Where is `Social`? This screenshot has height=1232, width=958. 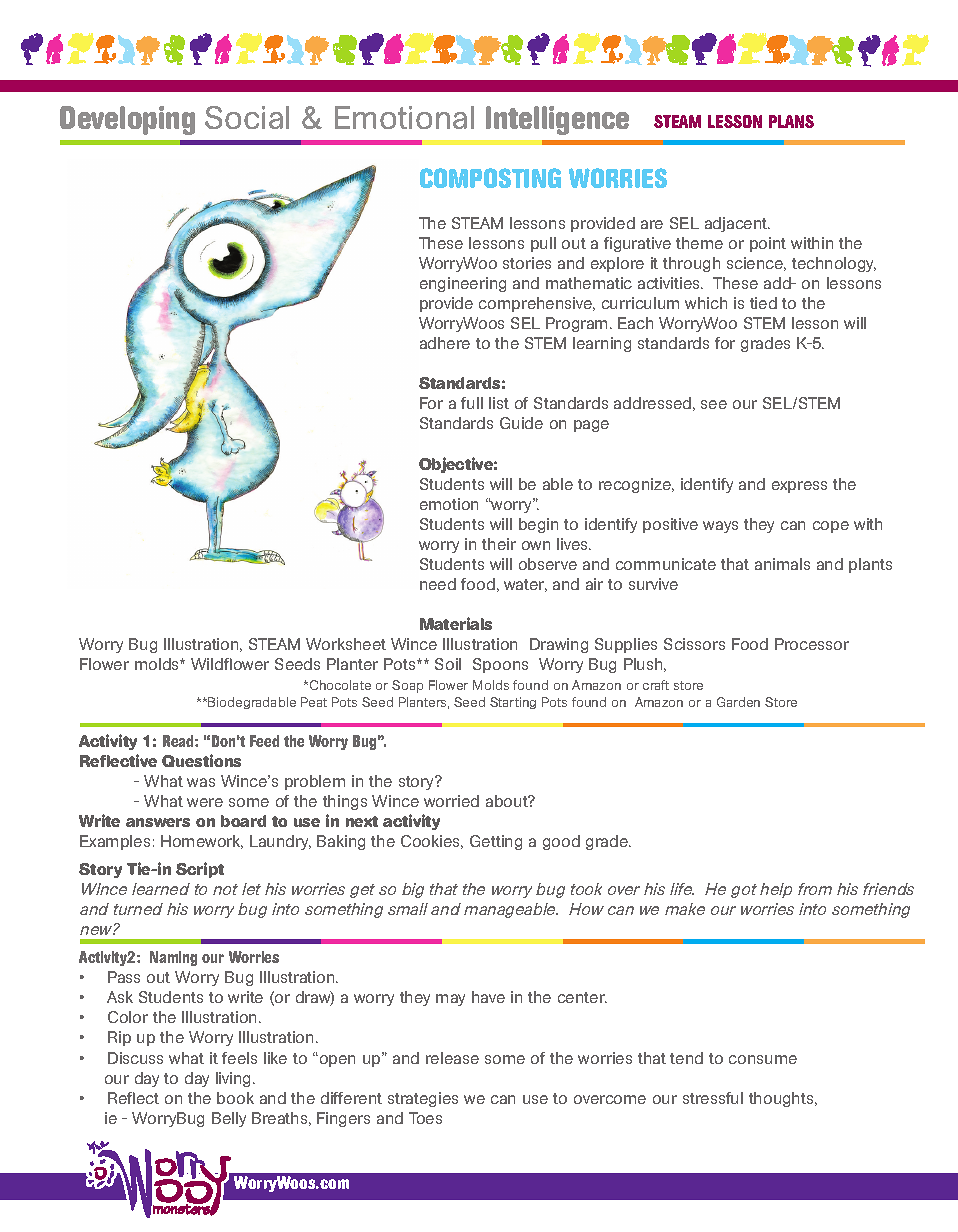
Social is located at coordinates (247, 117).
